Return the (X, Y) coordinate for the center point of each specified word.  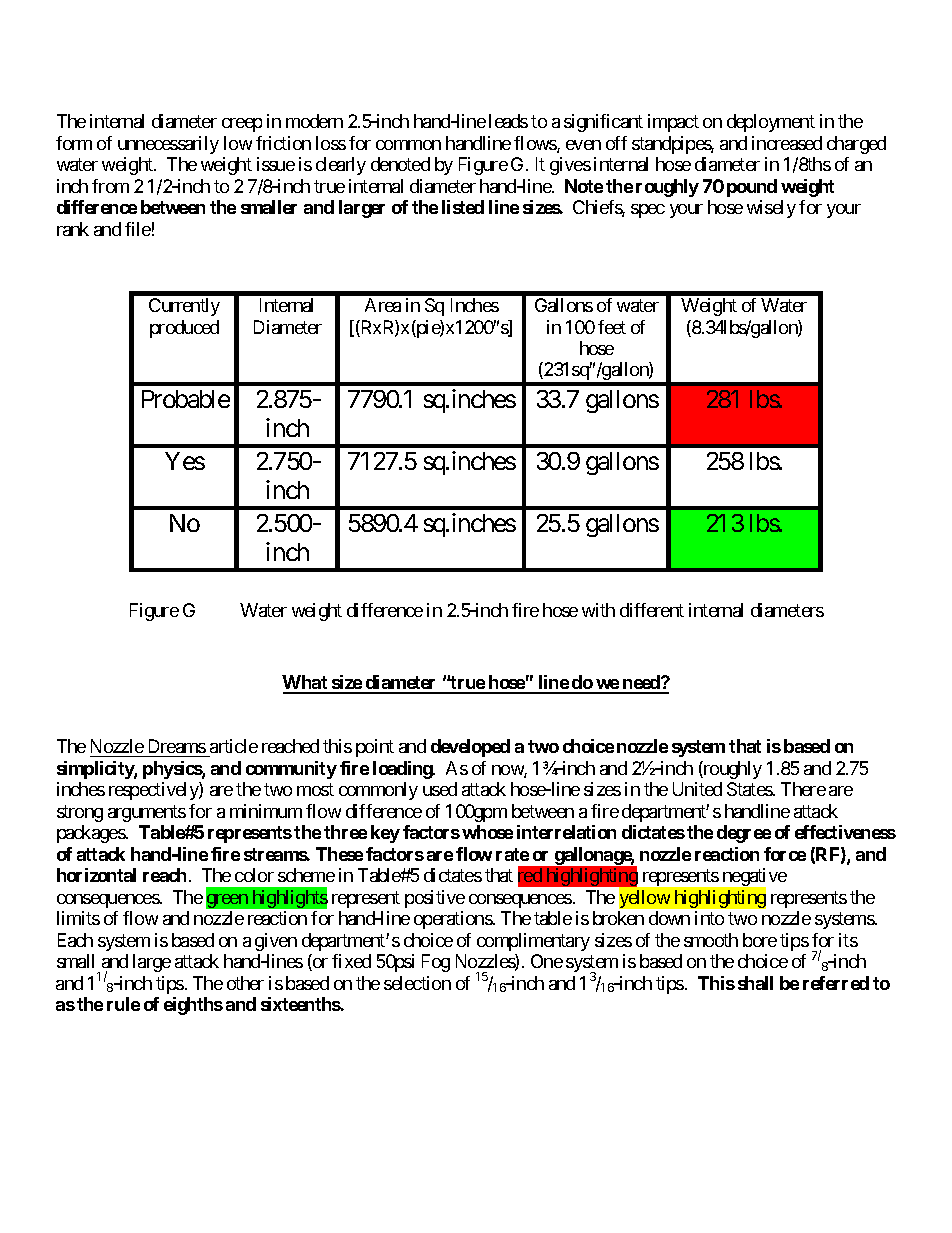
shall (755, 983)
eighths (193, 1006)
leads (508, 121)
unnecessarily (168, 145)
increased (787, 143)
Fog (436, 963)
